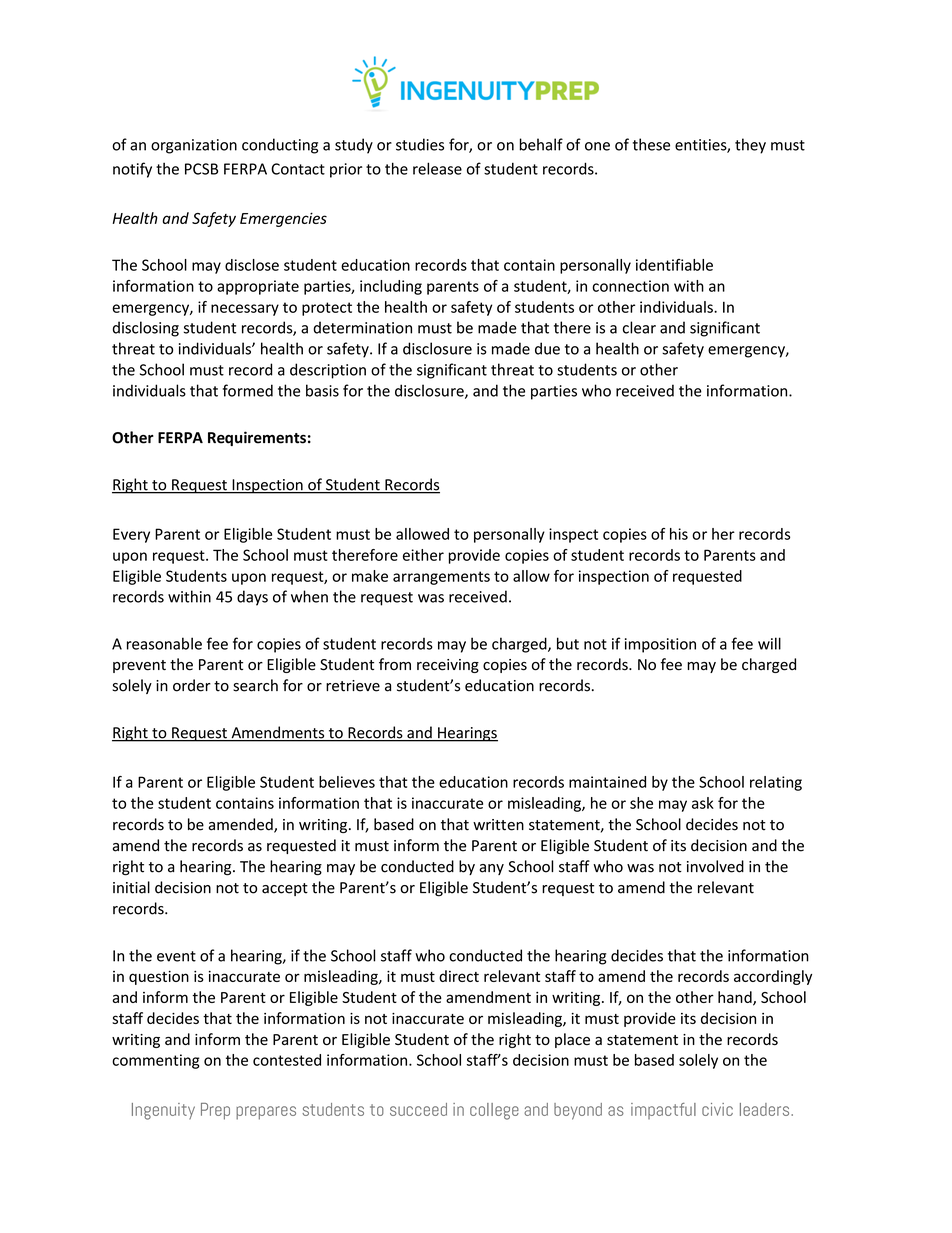  Describe the element at coordinates (651, 144) in the image. I see `these` at that location.
